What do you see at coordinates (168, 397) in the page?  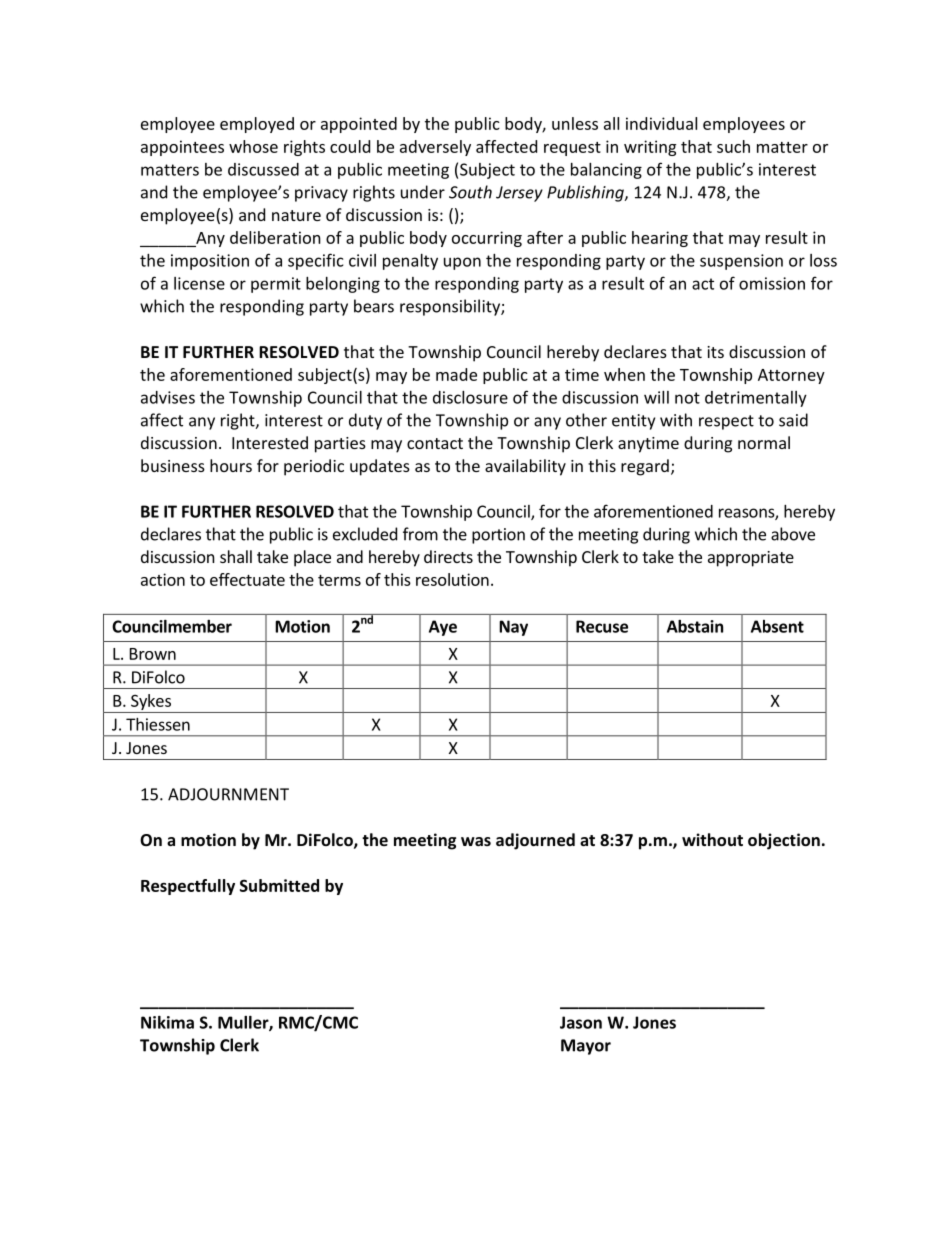 I see `advises` at bounding box center [168, 397].
